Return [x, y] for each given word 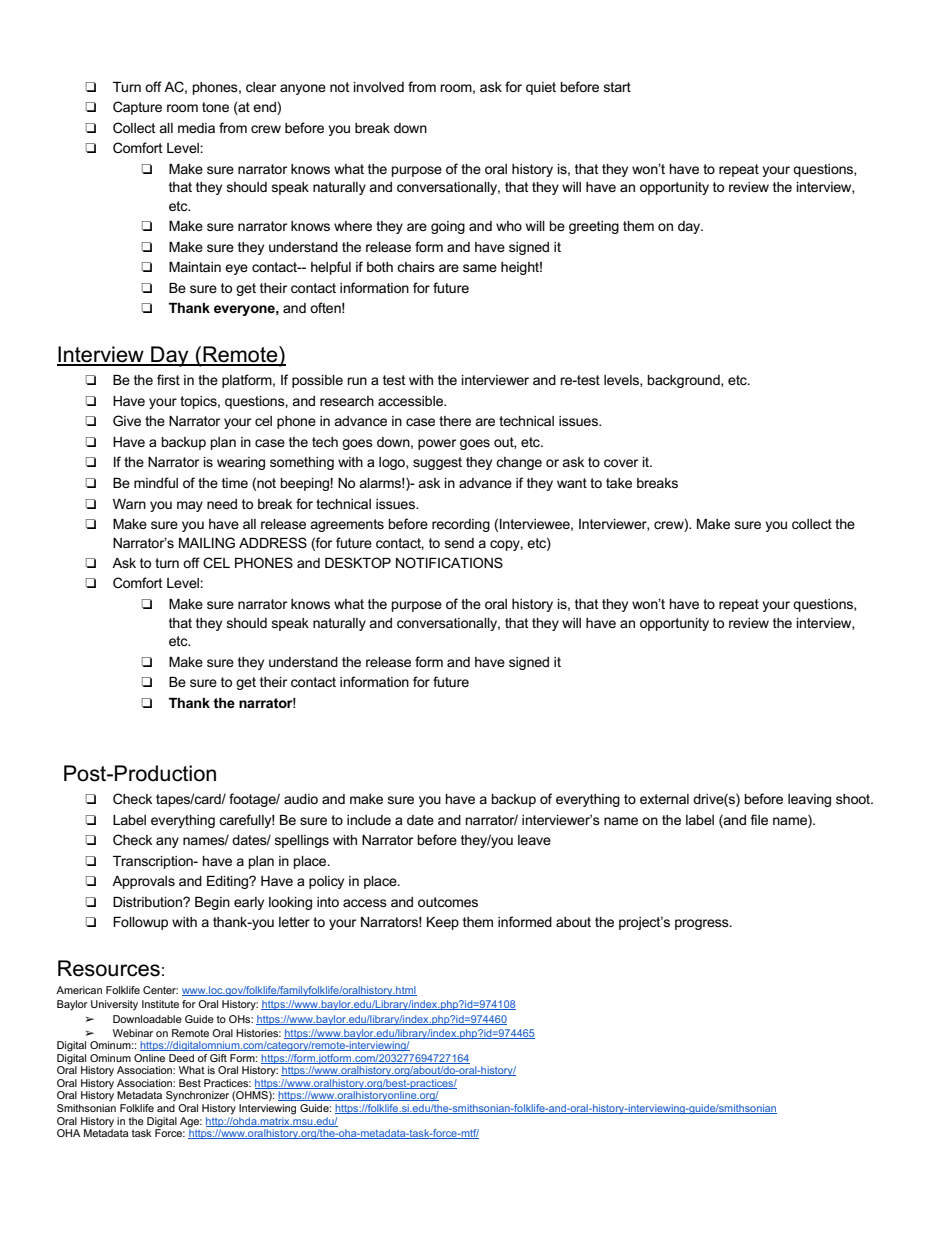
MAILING [207, 542]
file [759, 819]
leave [534, 840]
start [617, 87]
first [168, 379]
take [619, 483]
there [455, 421]
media [196, 128]
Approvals [143, 882]
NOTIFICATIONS [449, 562]
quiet [541, 88]
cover [621, 463]
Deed [181, 1058]
